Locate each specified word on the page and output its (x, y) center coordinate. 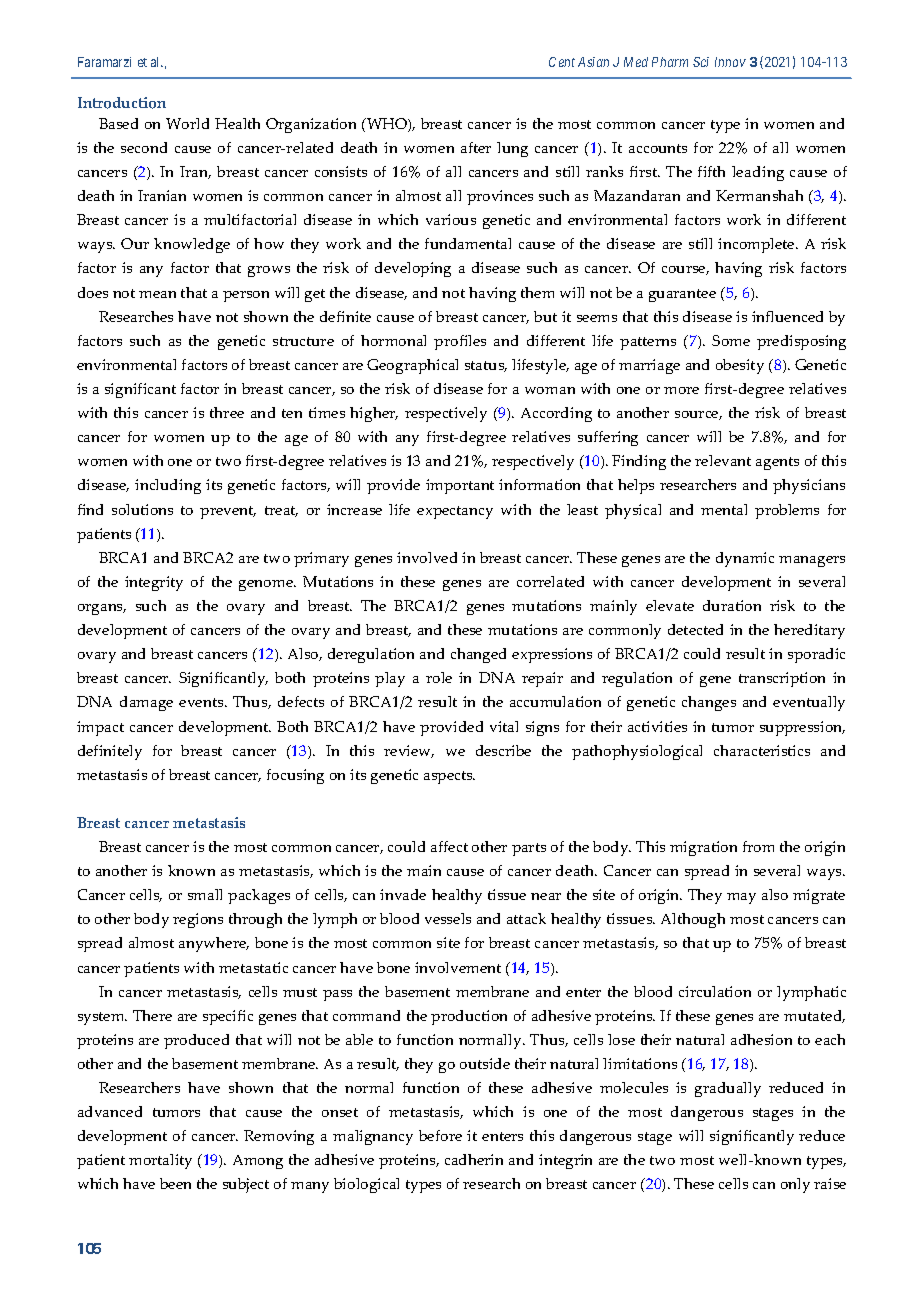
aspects (449, 777)
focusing (295, 776)
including (168, 486)
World (187, 123)
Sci (701, 62)
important (460, 486)
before (440, 1135)
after (476, 147)
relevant (723, 460)
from (758, 846)
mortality (160, 1161)
